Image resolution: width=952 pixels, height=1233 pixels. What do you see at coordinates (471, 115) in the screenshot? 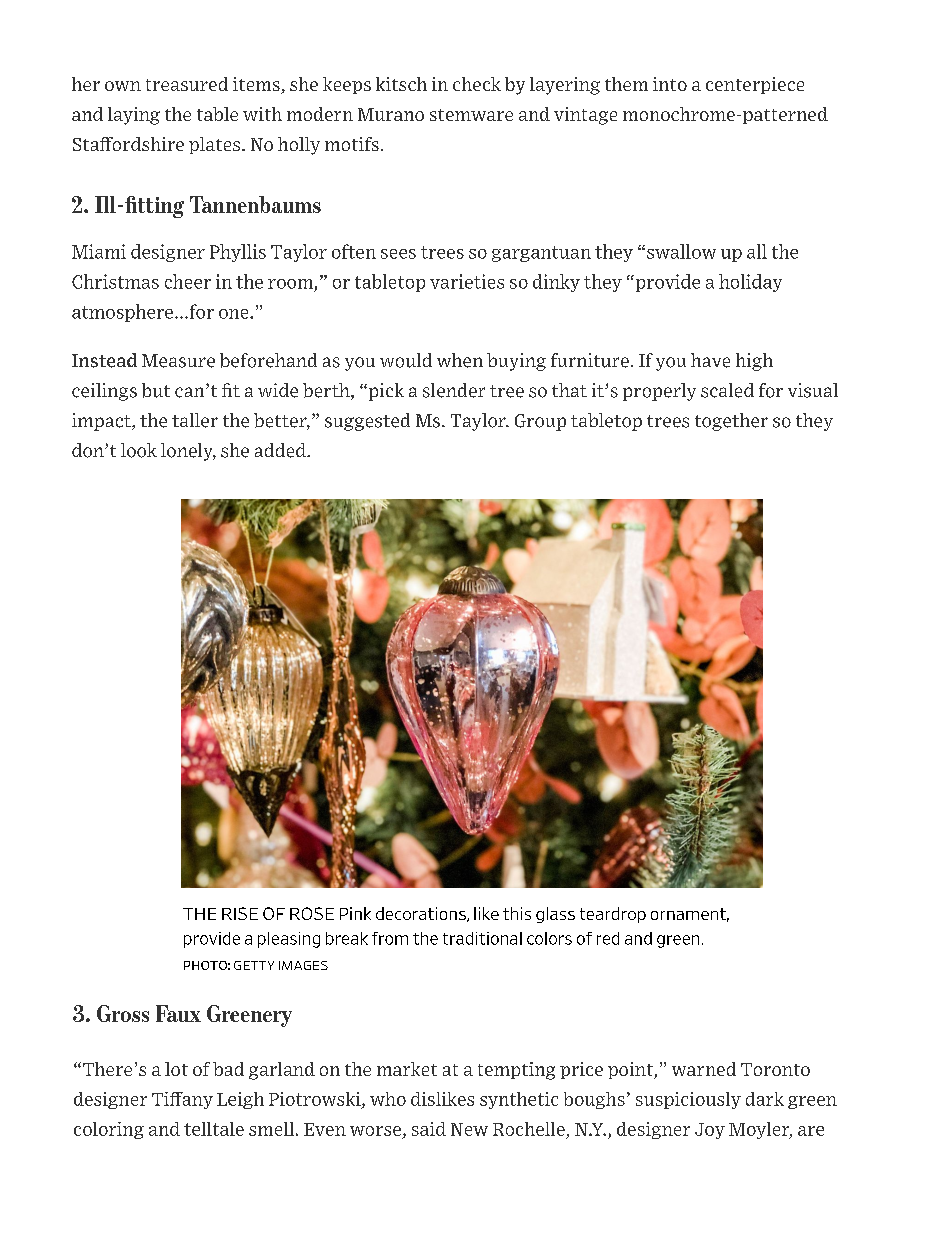
I see `stemware` at bounding box center [471, 115].
